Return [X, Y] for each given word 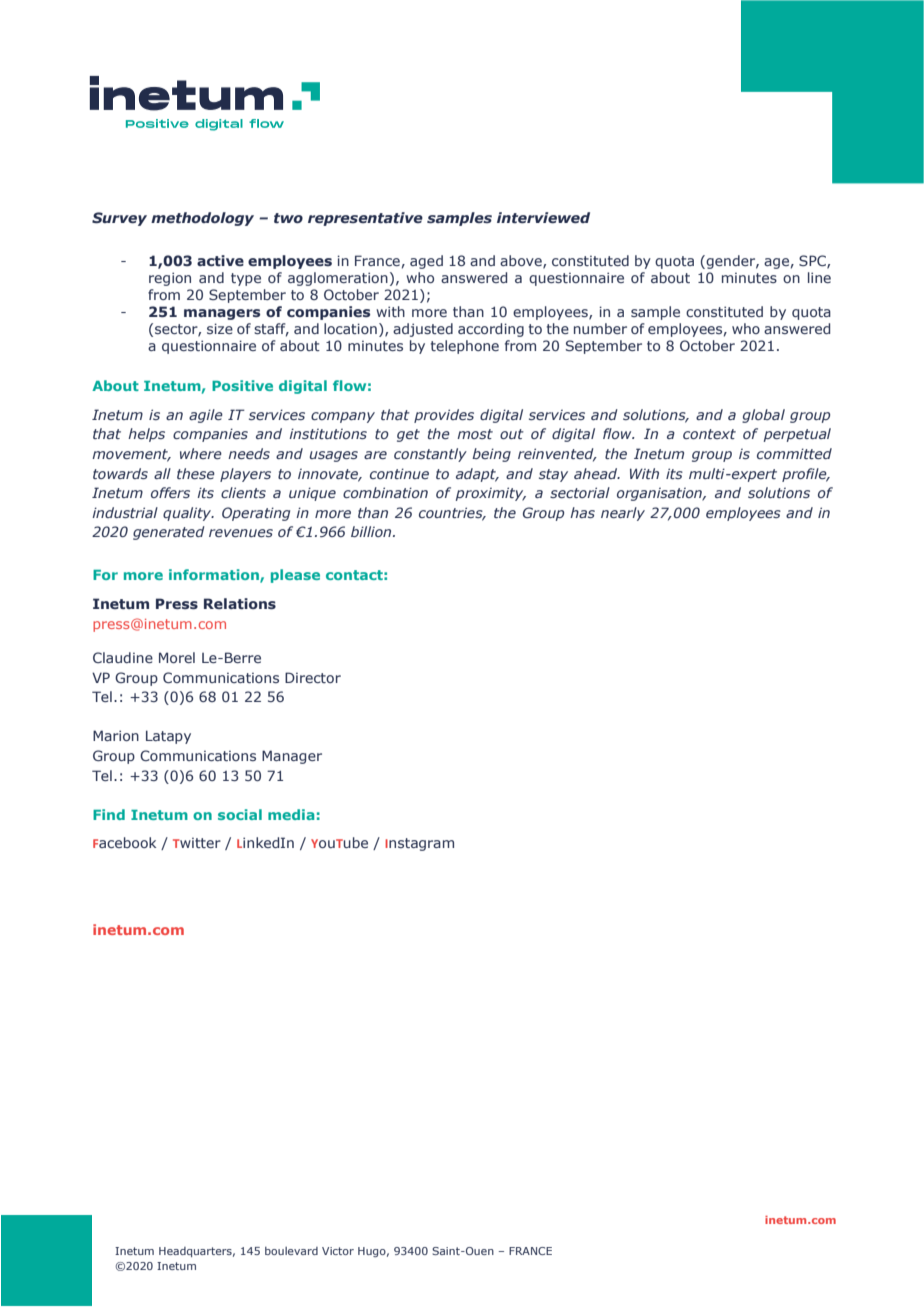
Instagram [419, 844]
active [220, 260]
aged [426, 262]
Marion [116, 735]
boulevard [291, 1251]
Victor [338, 1251]
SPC [813, 261]
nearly [623, 514]
